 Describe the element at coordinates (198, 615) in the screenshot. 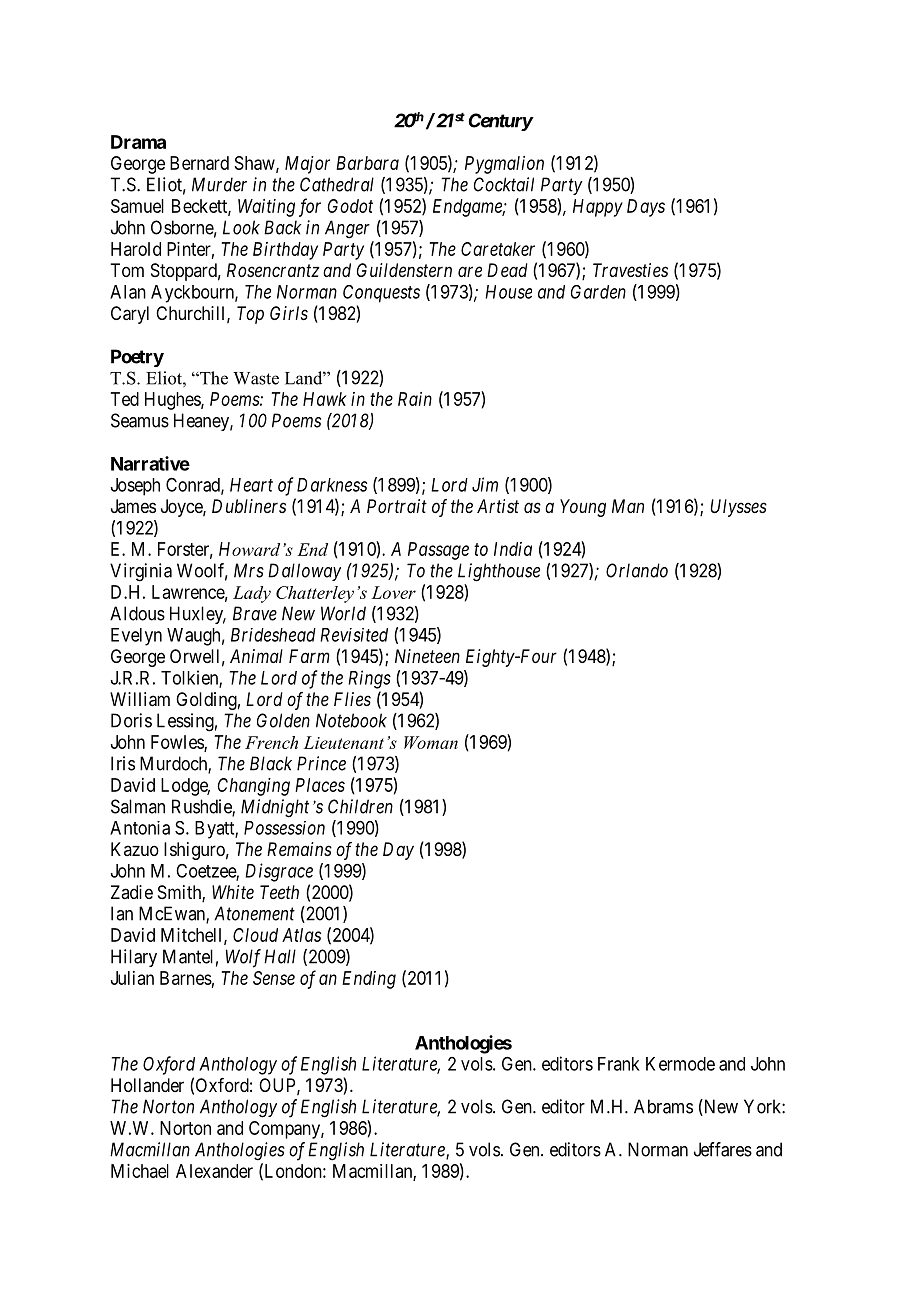

I see `Huxley` at that location.
